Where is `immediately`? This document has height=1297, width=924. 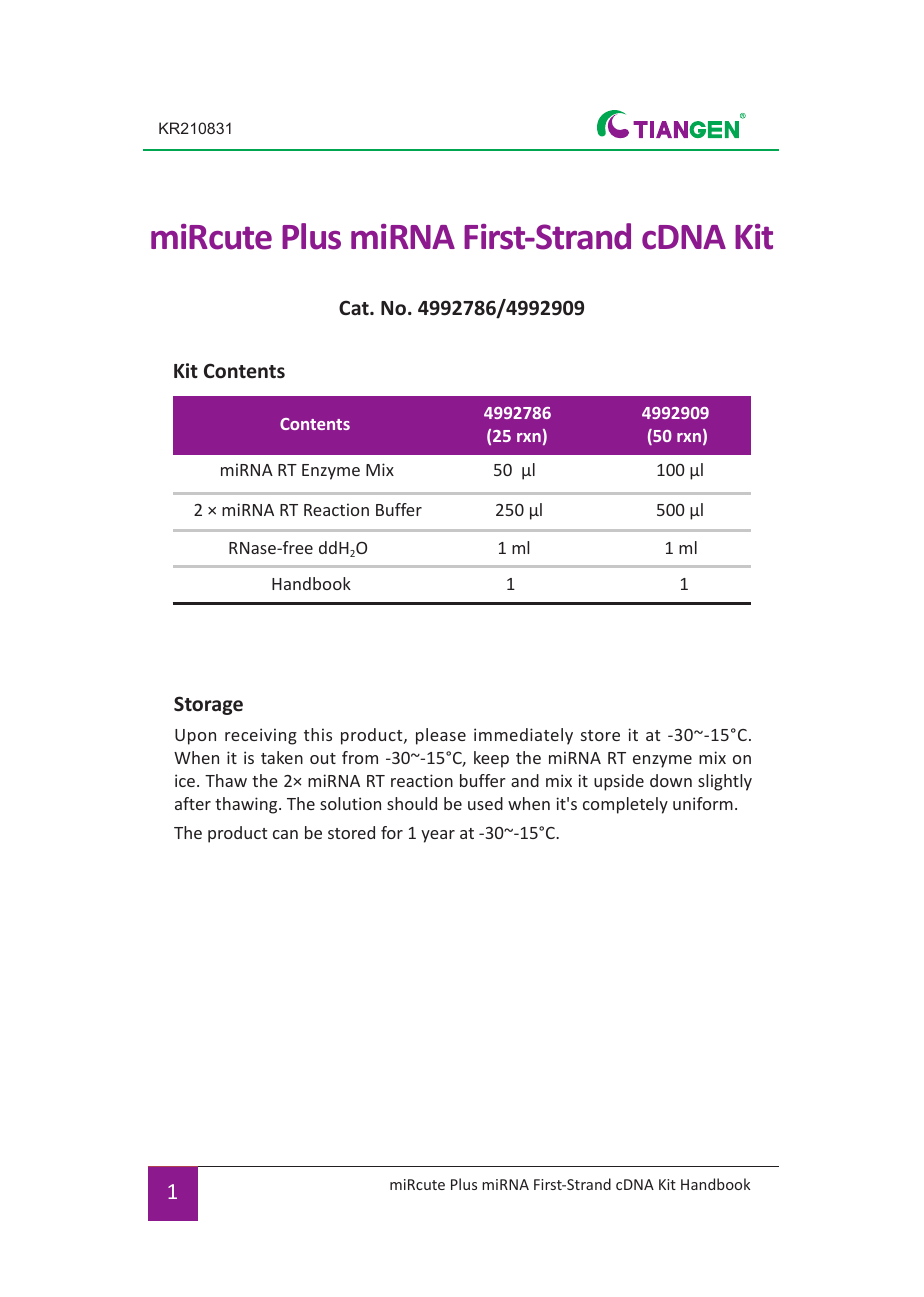
immediately is located at coordinates (523, 736).
